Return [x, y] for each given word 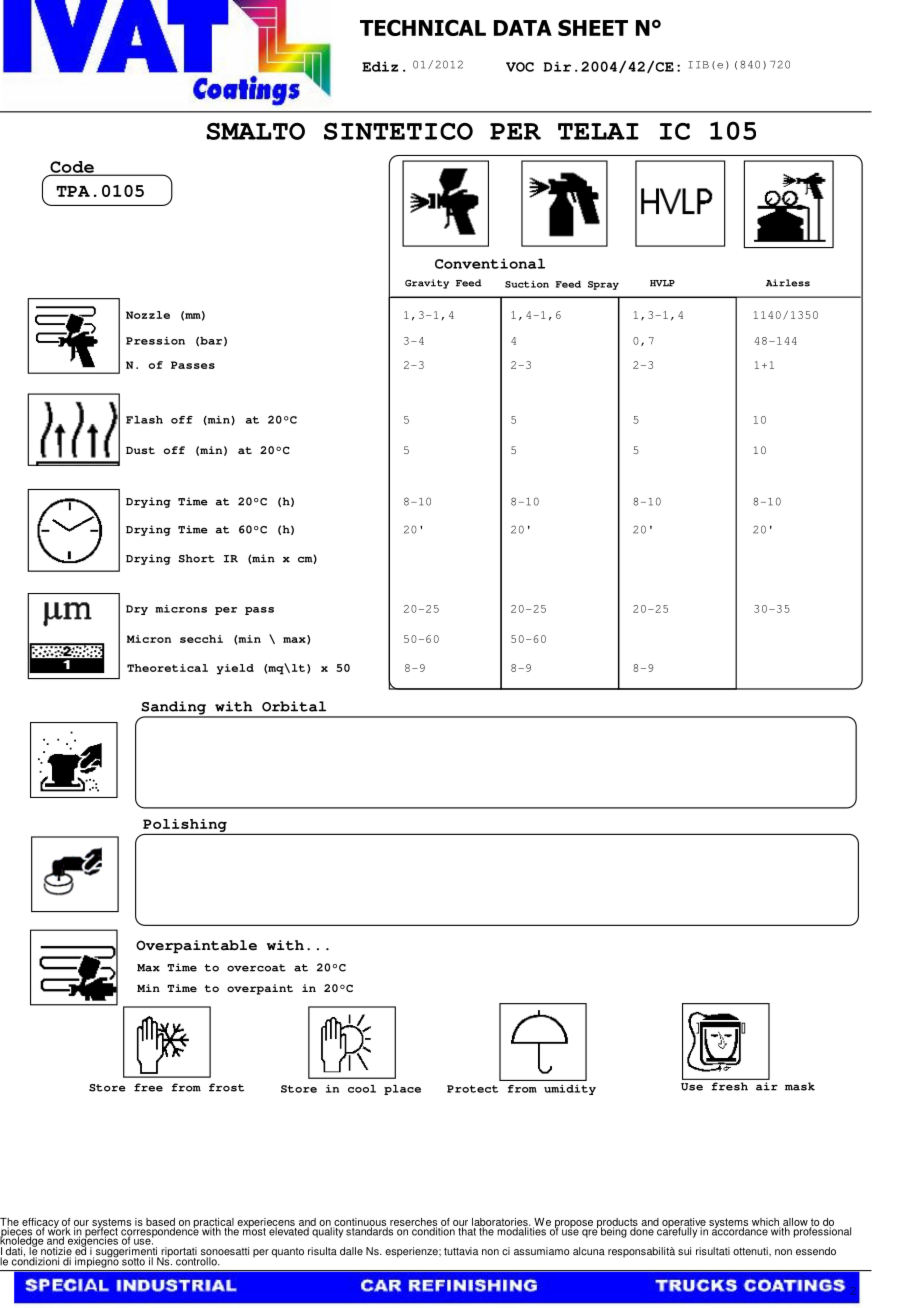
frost [226, 1087]
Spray [603, 285]
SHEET [593, 27]
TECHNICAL [423, 27]
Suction [527, 284]
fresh [730, 1086]
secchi [201, 639]
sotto [133, 1262]
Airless [788, 283]
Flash [144, 420]
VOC [520, 67]
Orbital [294, 706]
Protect [472, 1089]
